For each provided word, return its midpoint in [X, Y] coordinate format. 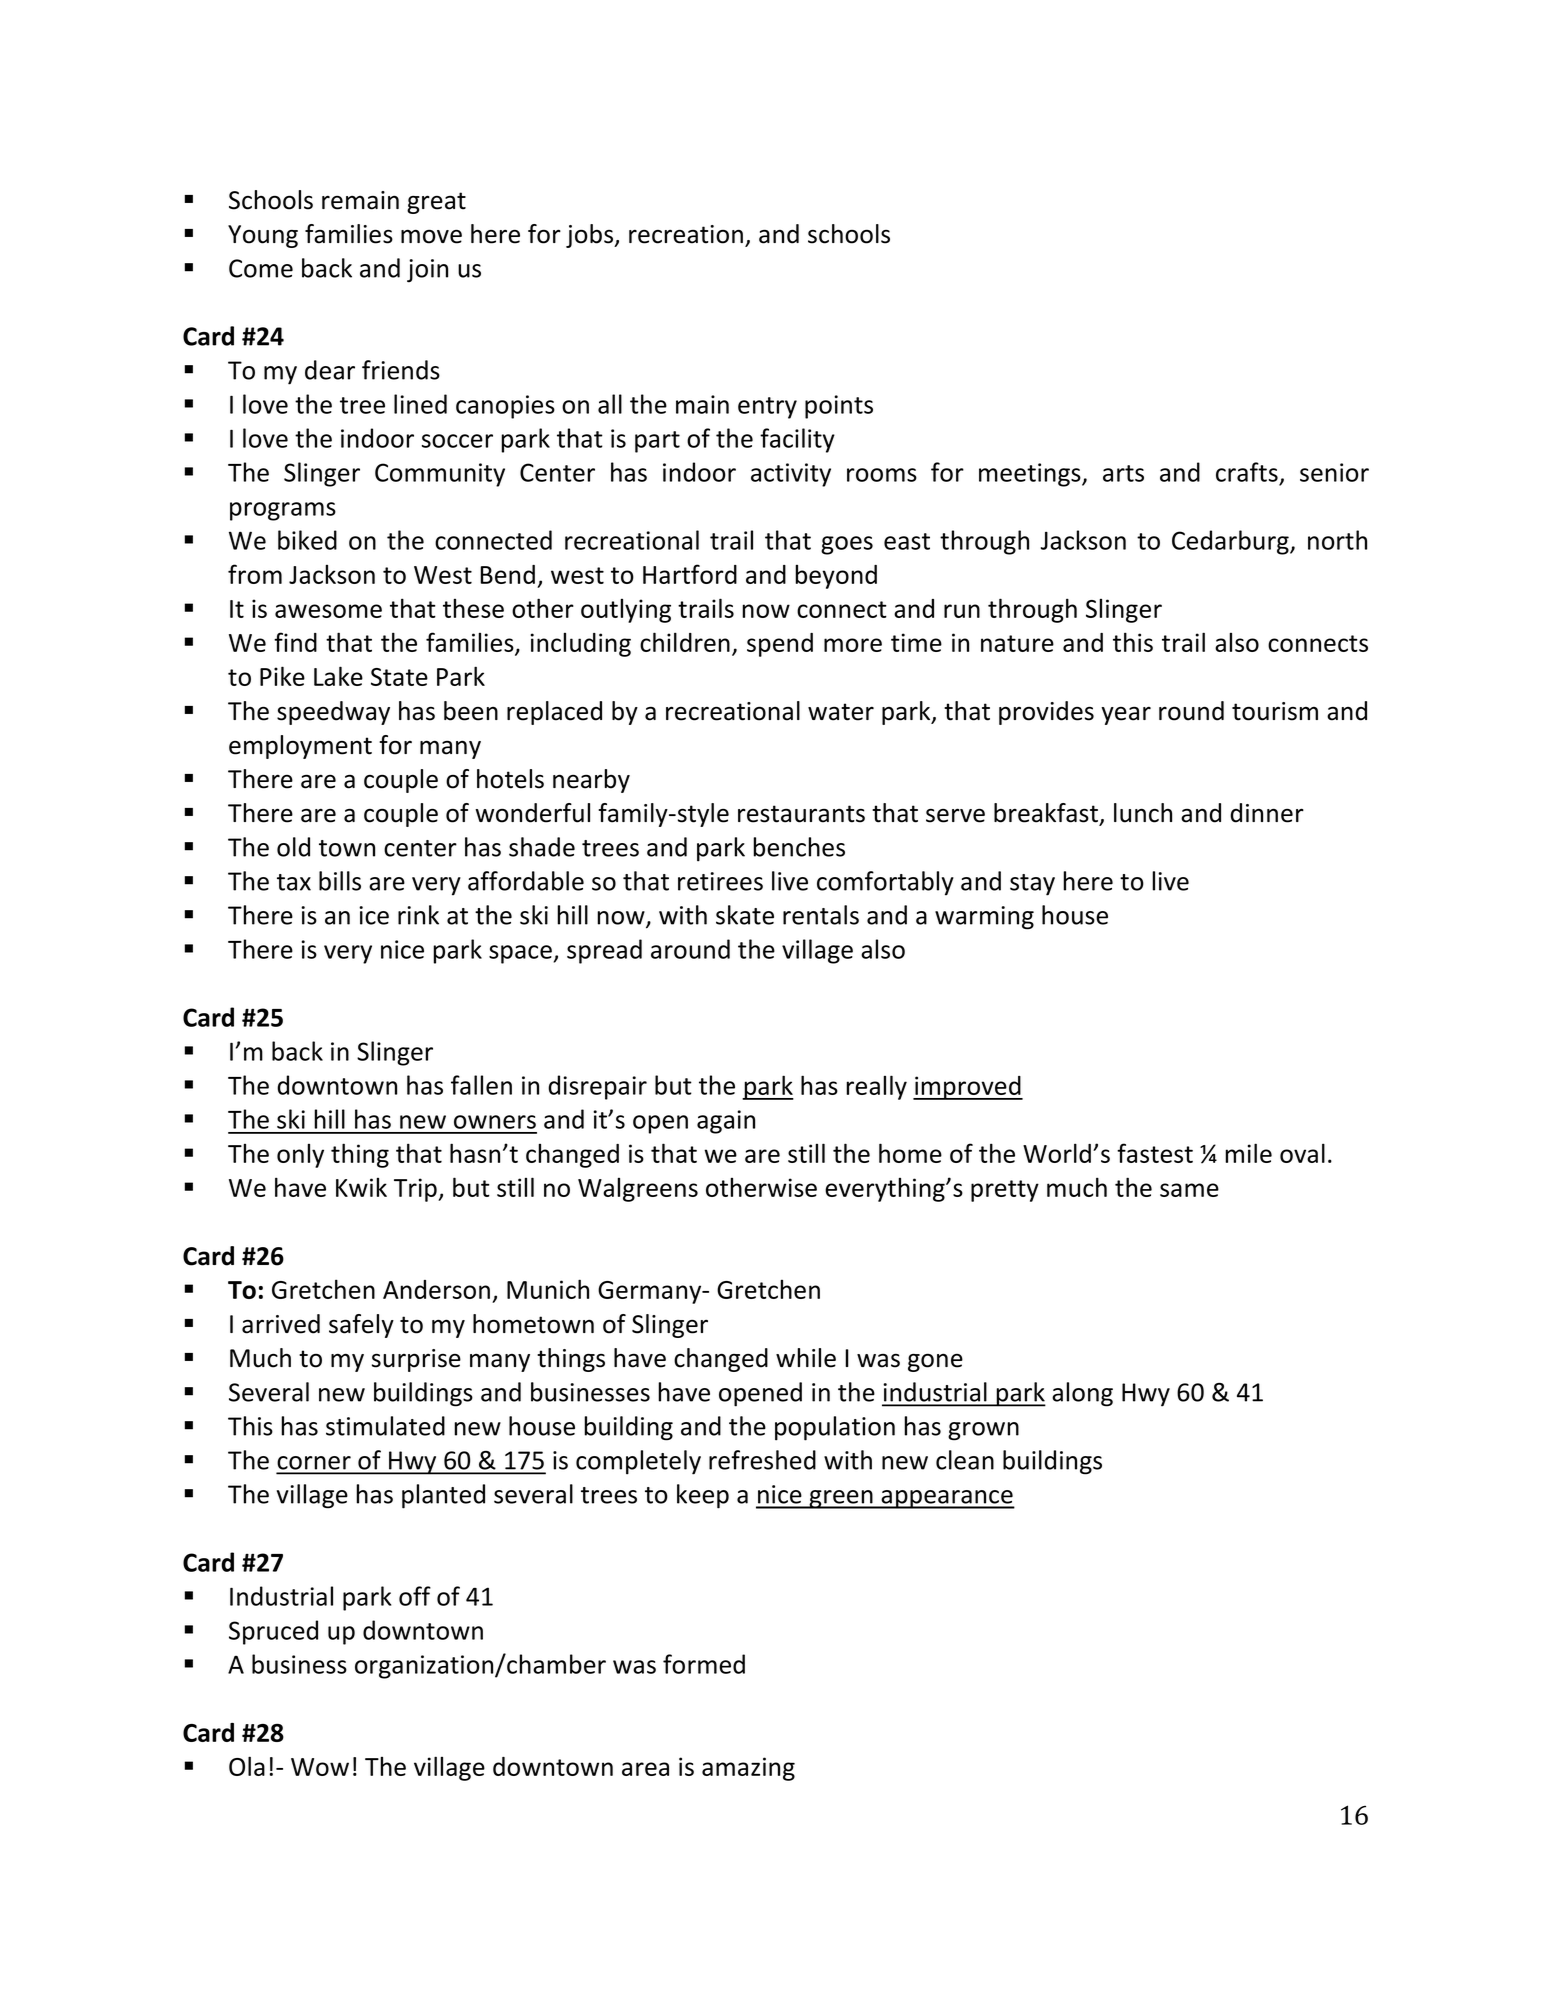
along [1082, 1394]
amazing [748, 1769]
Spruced [273, 1632]
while [806, 1358]
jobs [591, 236]
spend [780, 645]
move [431, 236]
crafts [1247, 472]
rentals [821, 915]
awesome [328, 611]
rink [418, 915]
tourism [1275, 711]
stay [1032, 885]
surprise [416, 1360]
